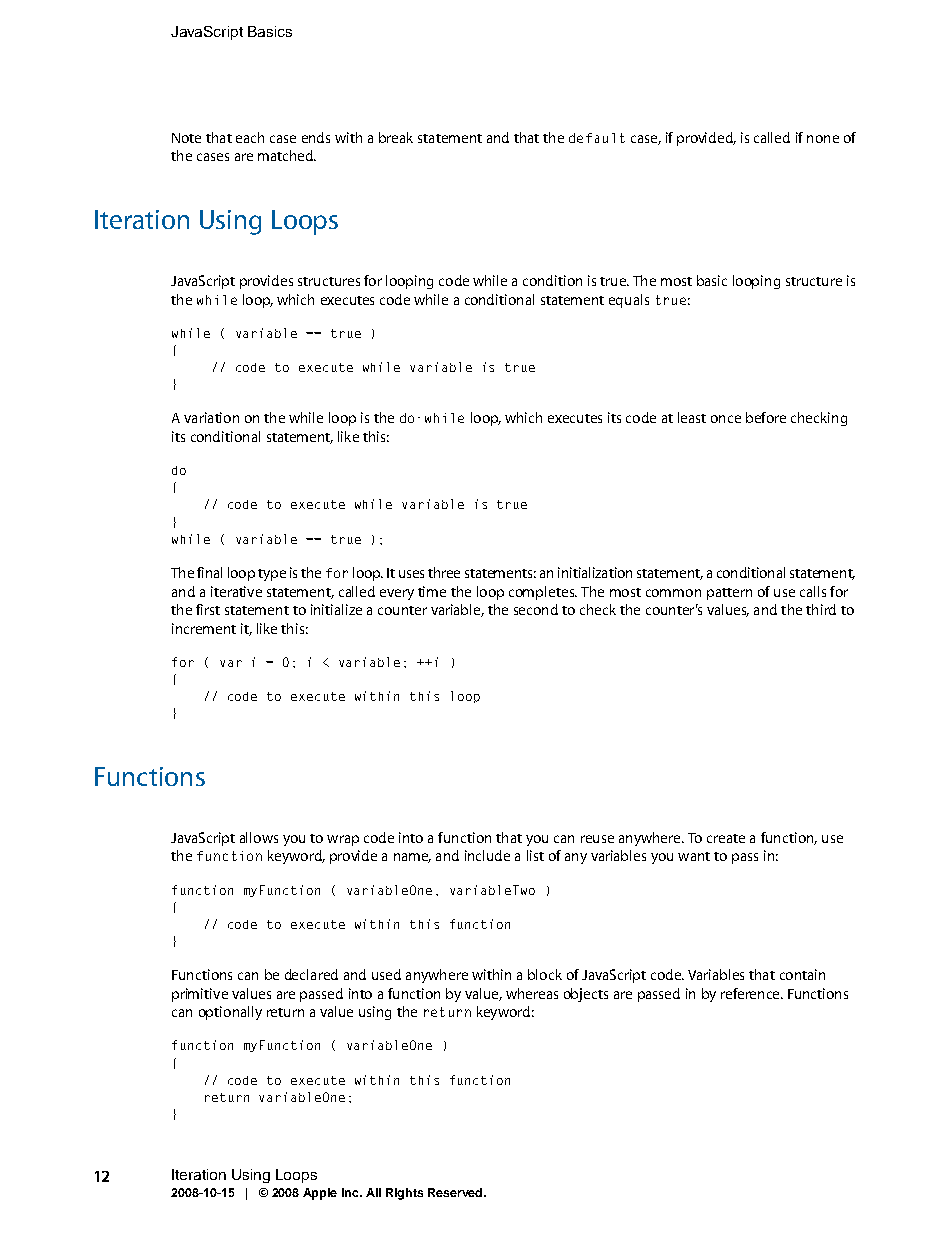 The width and height of the screenshot is (952, 1233). I want to click on increment, so click(204, 628).
